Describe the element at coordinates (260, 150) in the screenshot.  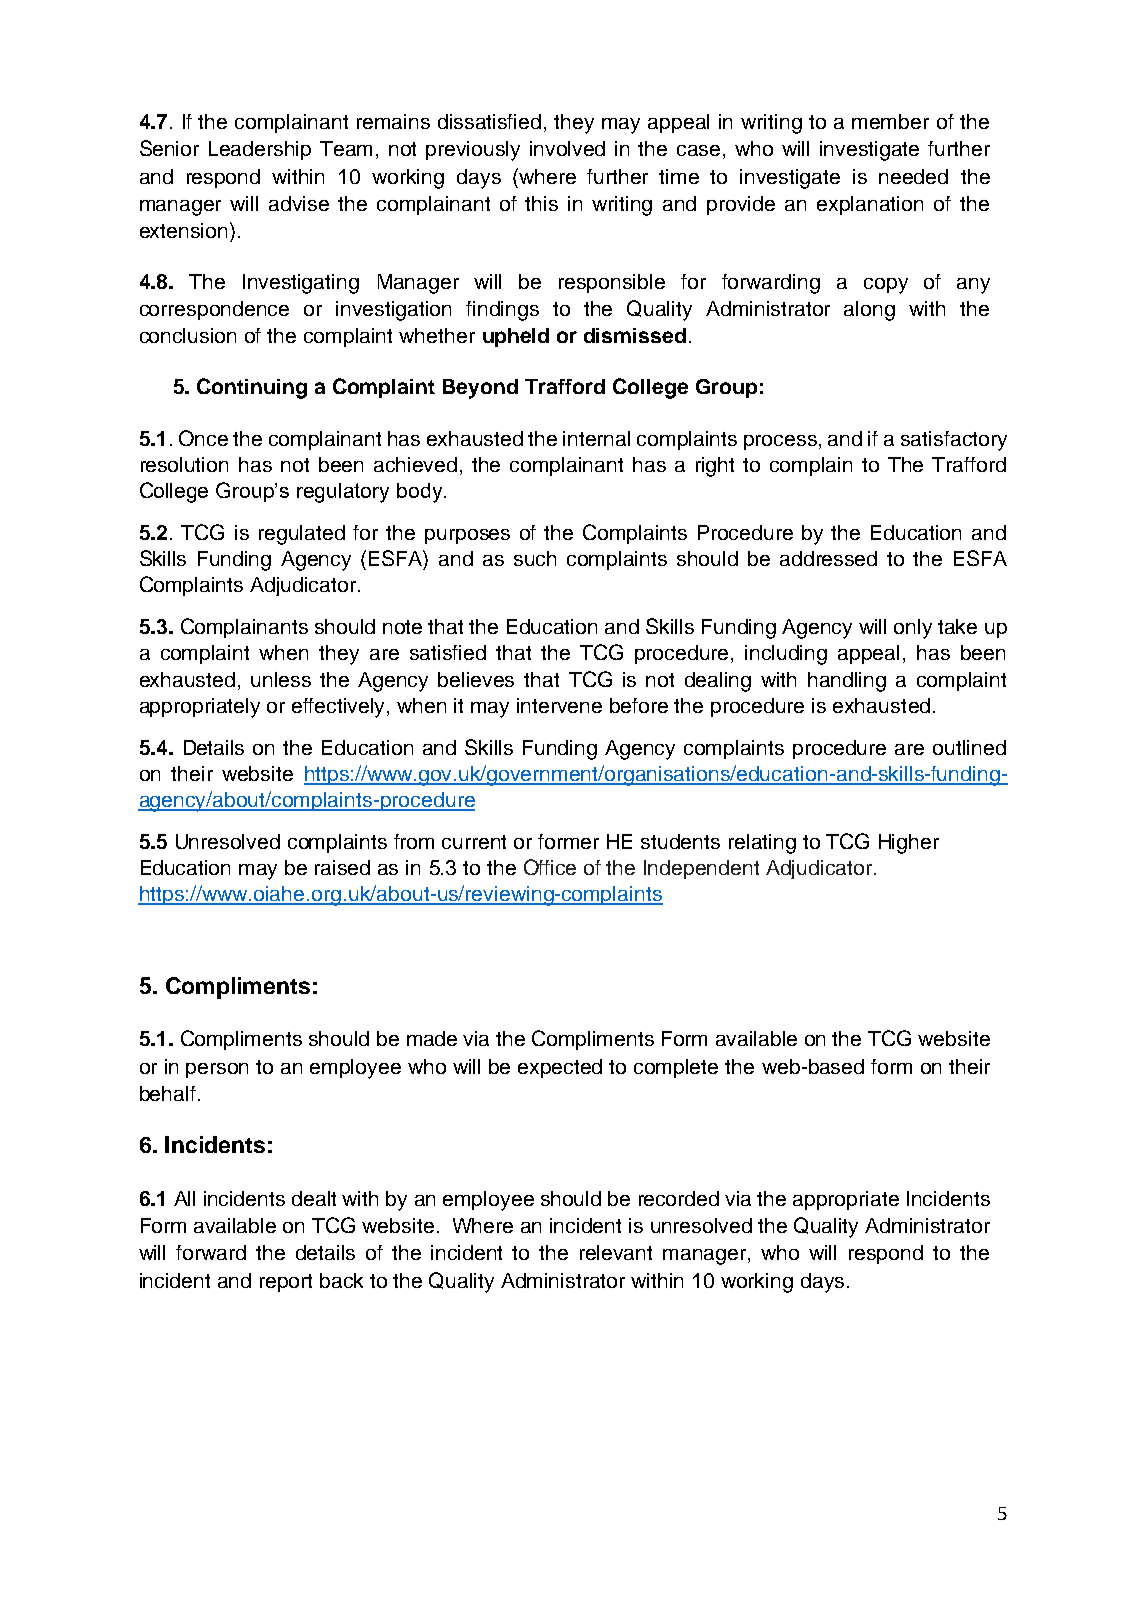
I see `Leadership` at that location.
